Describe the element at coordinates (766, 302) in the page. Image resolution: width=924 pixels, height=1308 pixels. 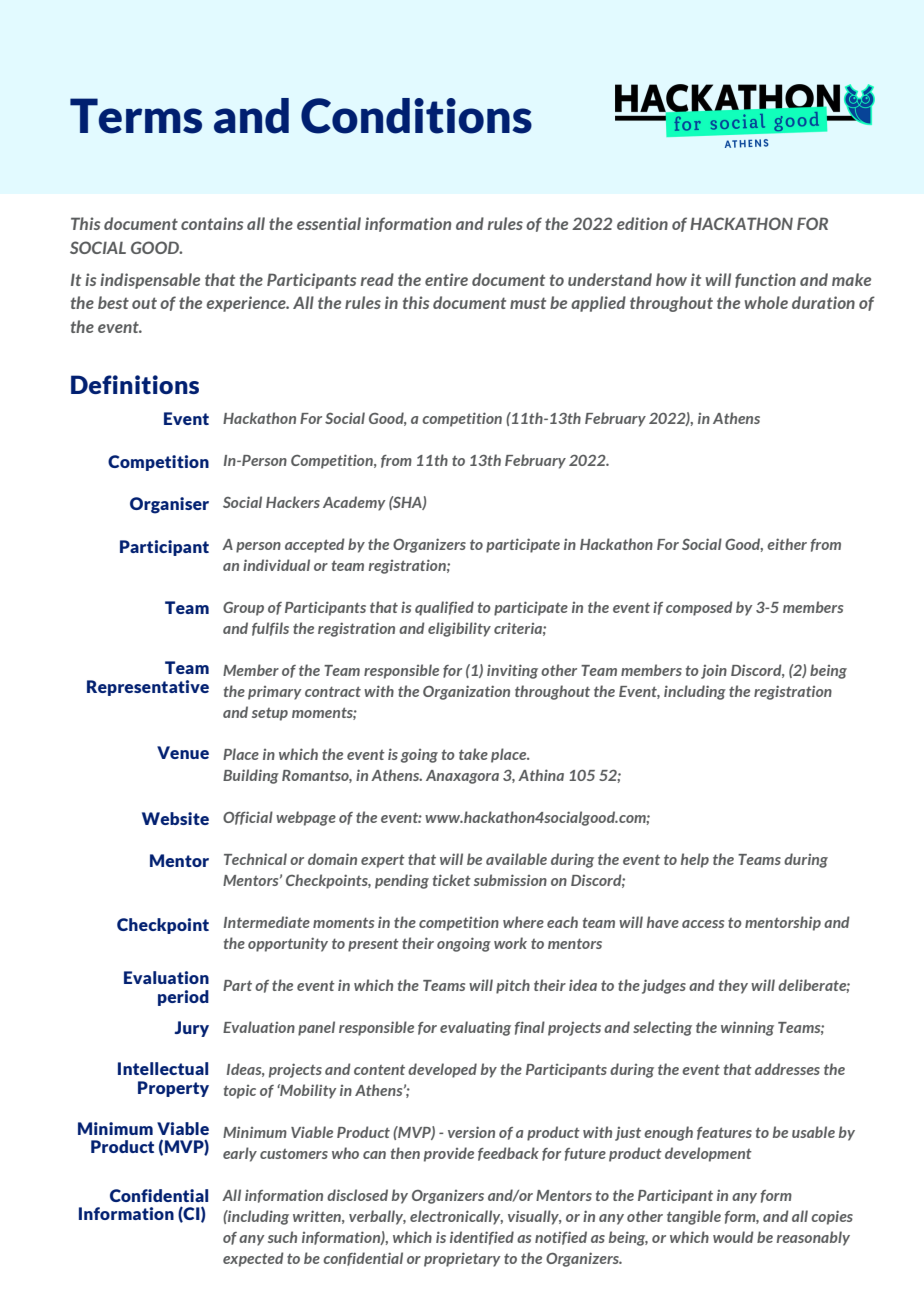
I see `whole` at that location.
